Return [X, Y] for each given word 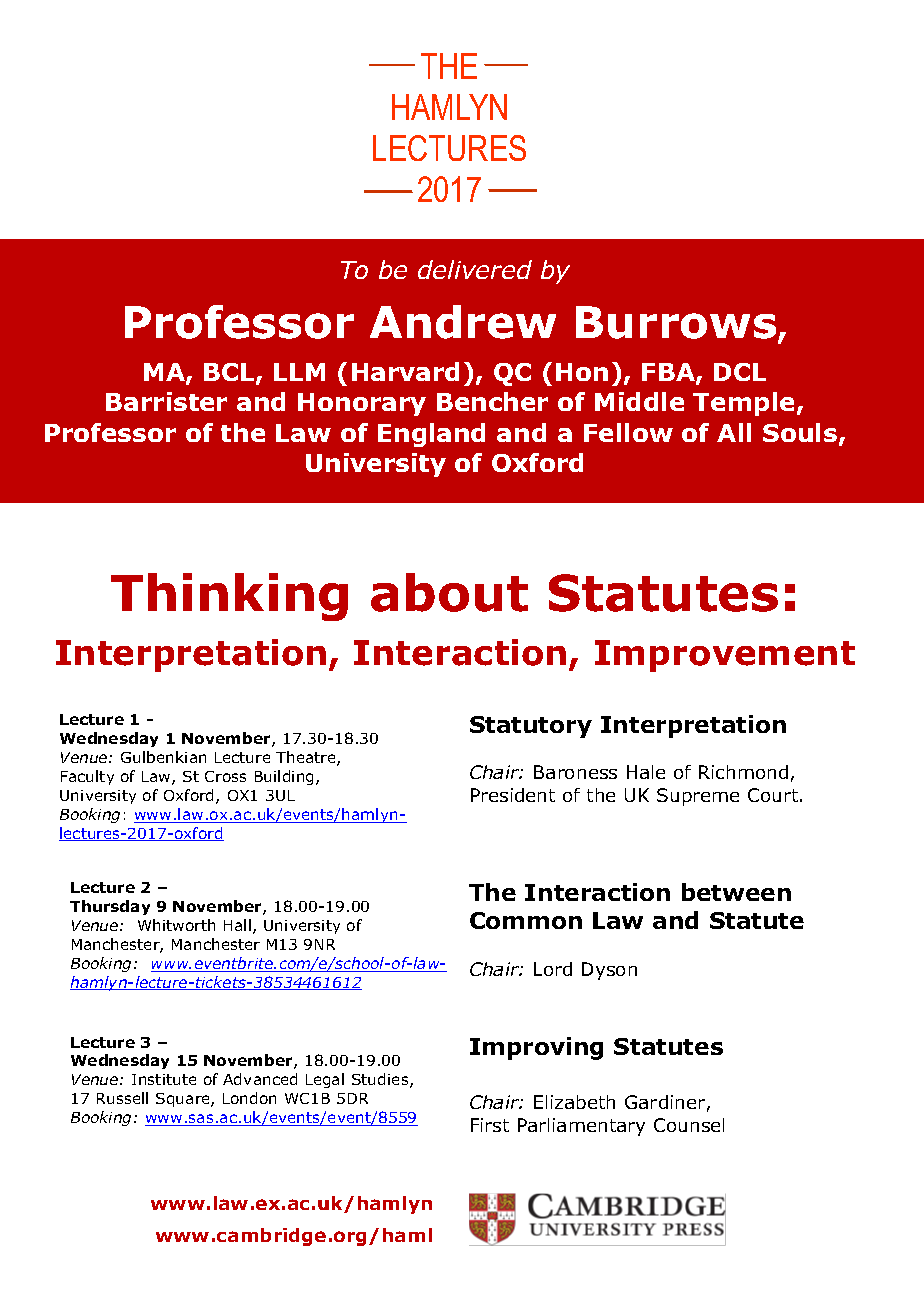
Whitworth [176, 925]
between [736, 892]
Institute [164, 1079]
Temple [745, 404]
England [431, 435]
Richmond [743, 772]
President [513, 795]
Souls [801, 434]
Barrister [166, 401]
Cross [225, 776]
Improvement [725, 656]
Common [526, 920]
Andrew [463, 322]
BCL [230, 373]
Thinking [229, 597]
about [449, 592]
